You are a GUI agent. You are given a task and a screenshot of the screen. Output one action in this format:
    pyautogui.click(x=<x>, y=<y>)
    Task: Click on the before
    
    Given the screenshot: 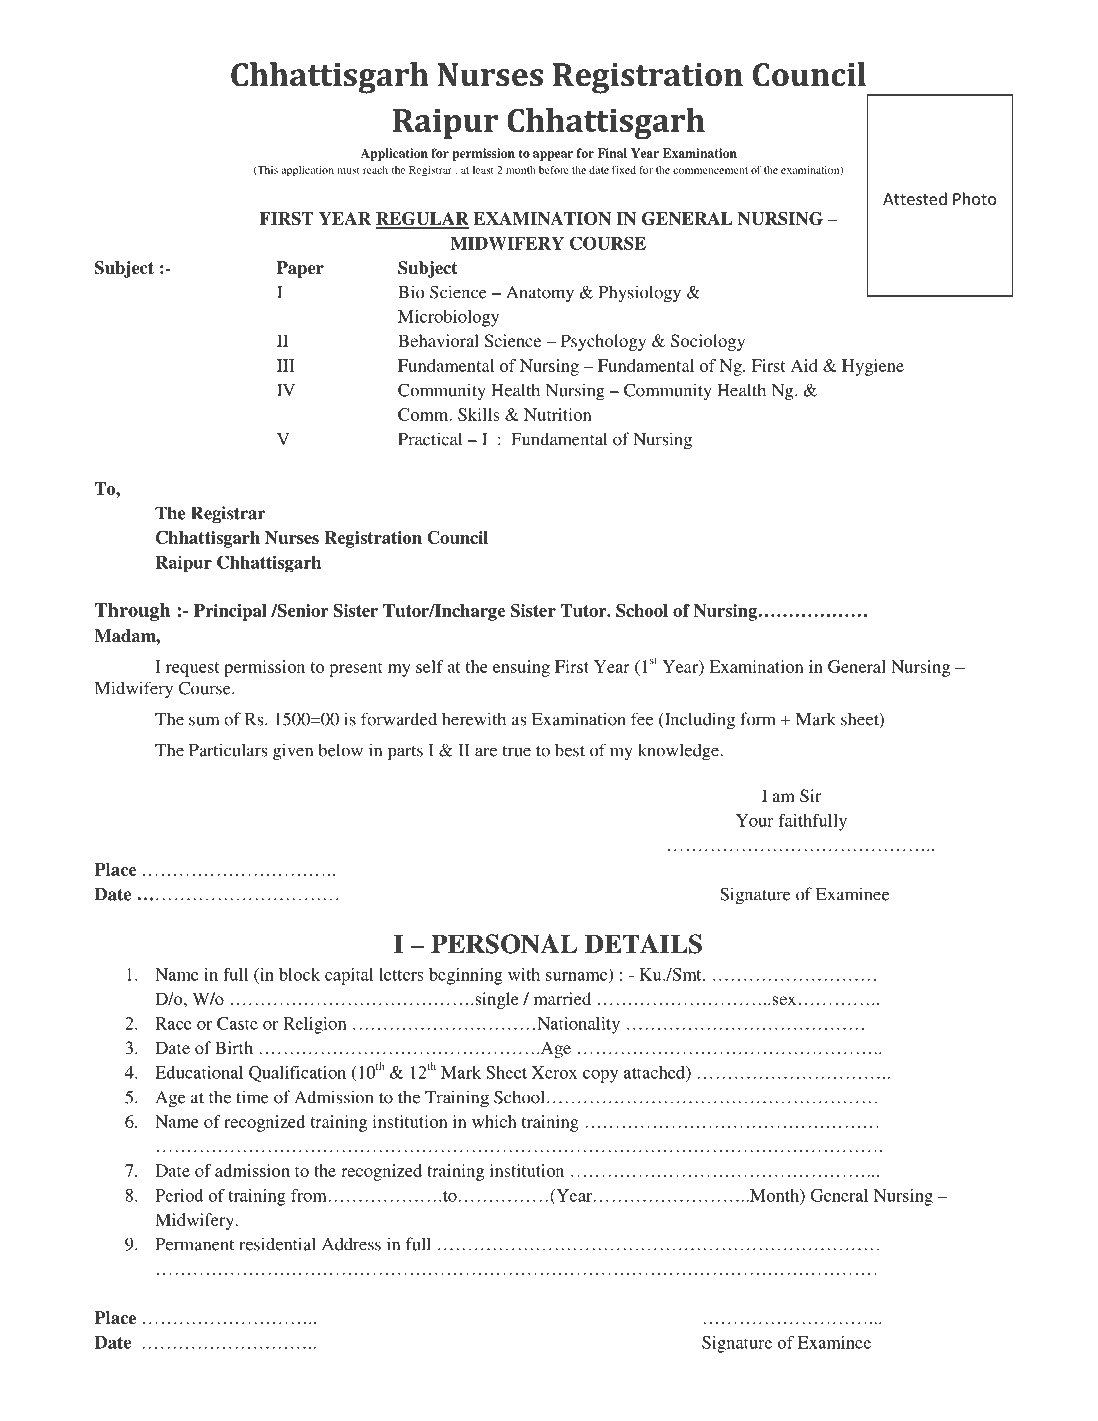 What is the action you would take?
    pyautogui.click(x=554, y=169)
